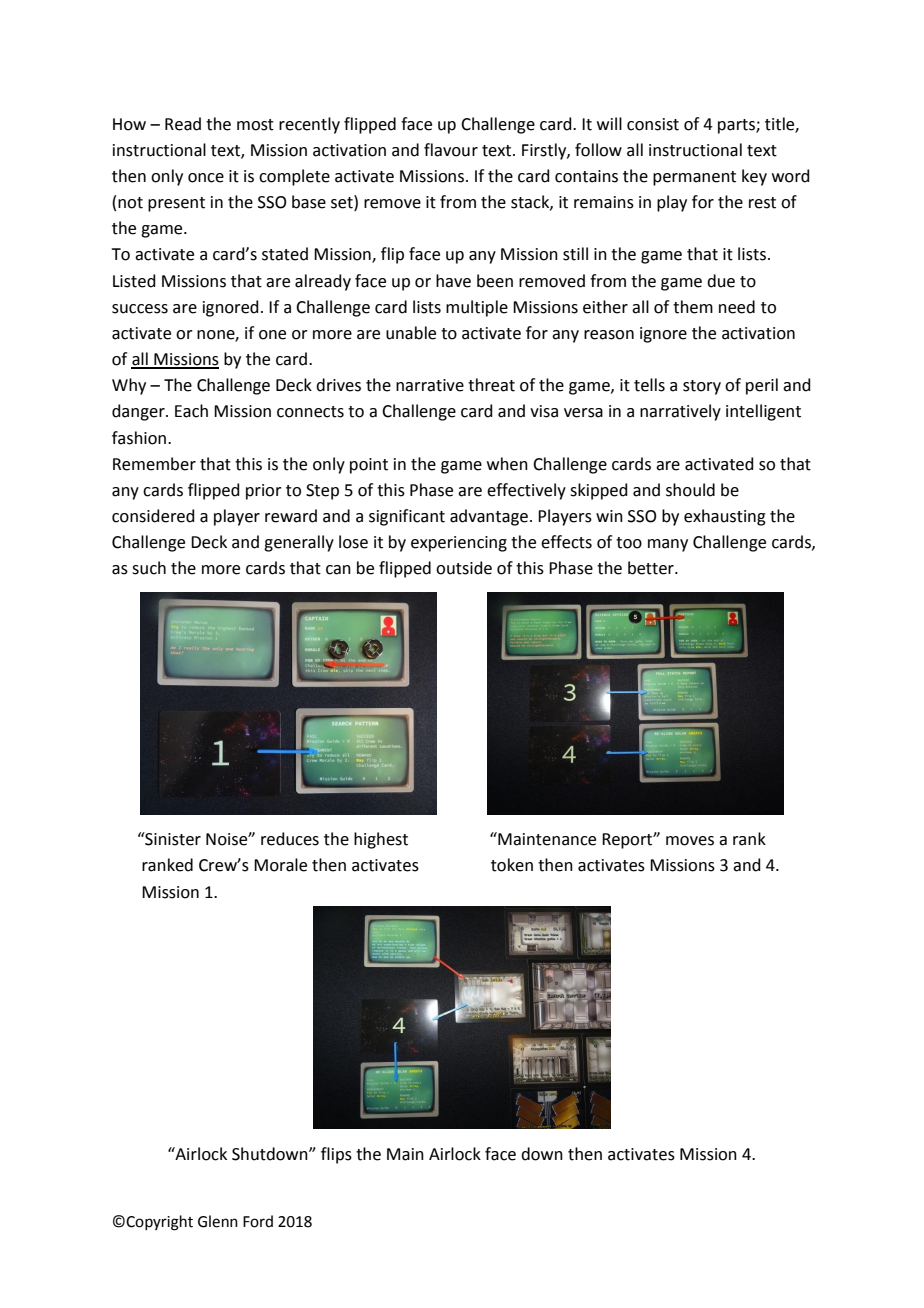 The image size is (924, 1308). Describe the element at coordinates (258, 1221) in the screenshot. I see `Ford` at that location.
